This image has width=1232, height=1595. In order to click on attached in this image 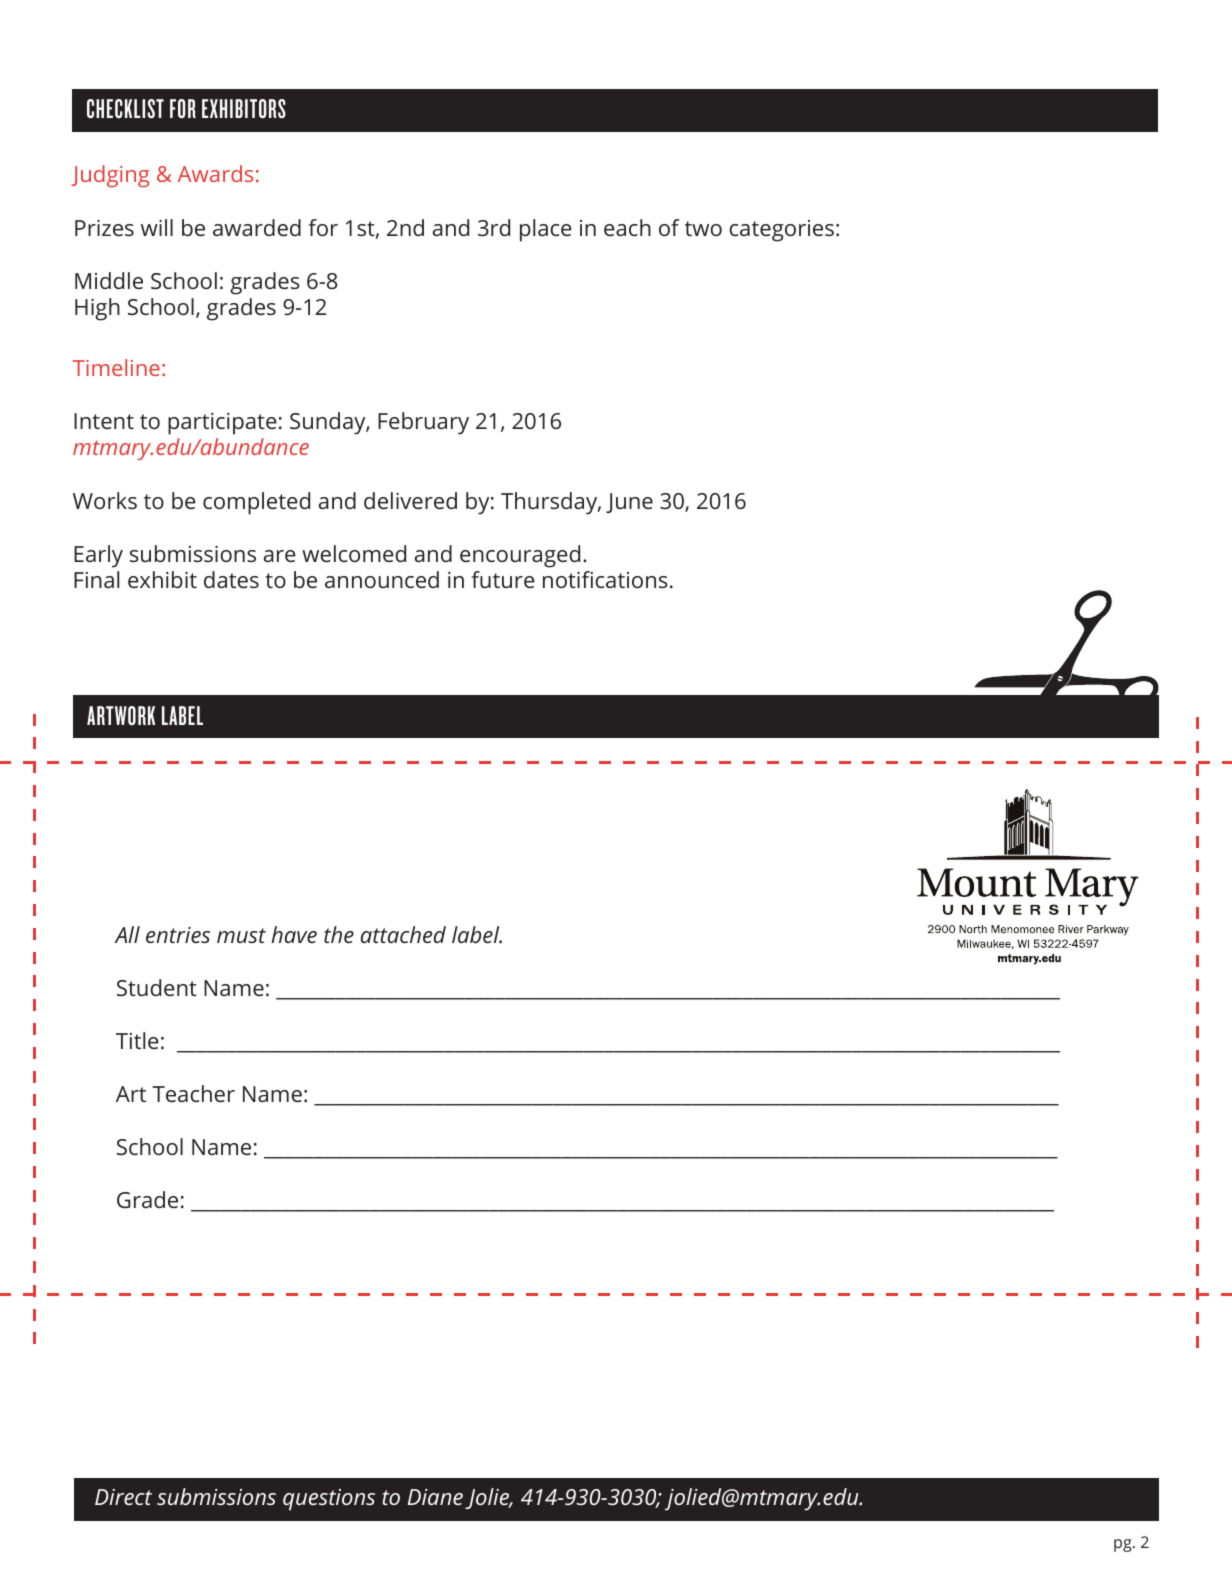, I will do `click(403, 934)`.
